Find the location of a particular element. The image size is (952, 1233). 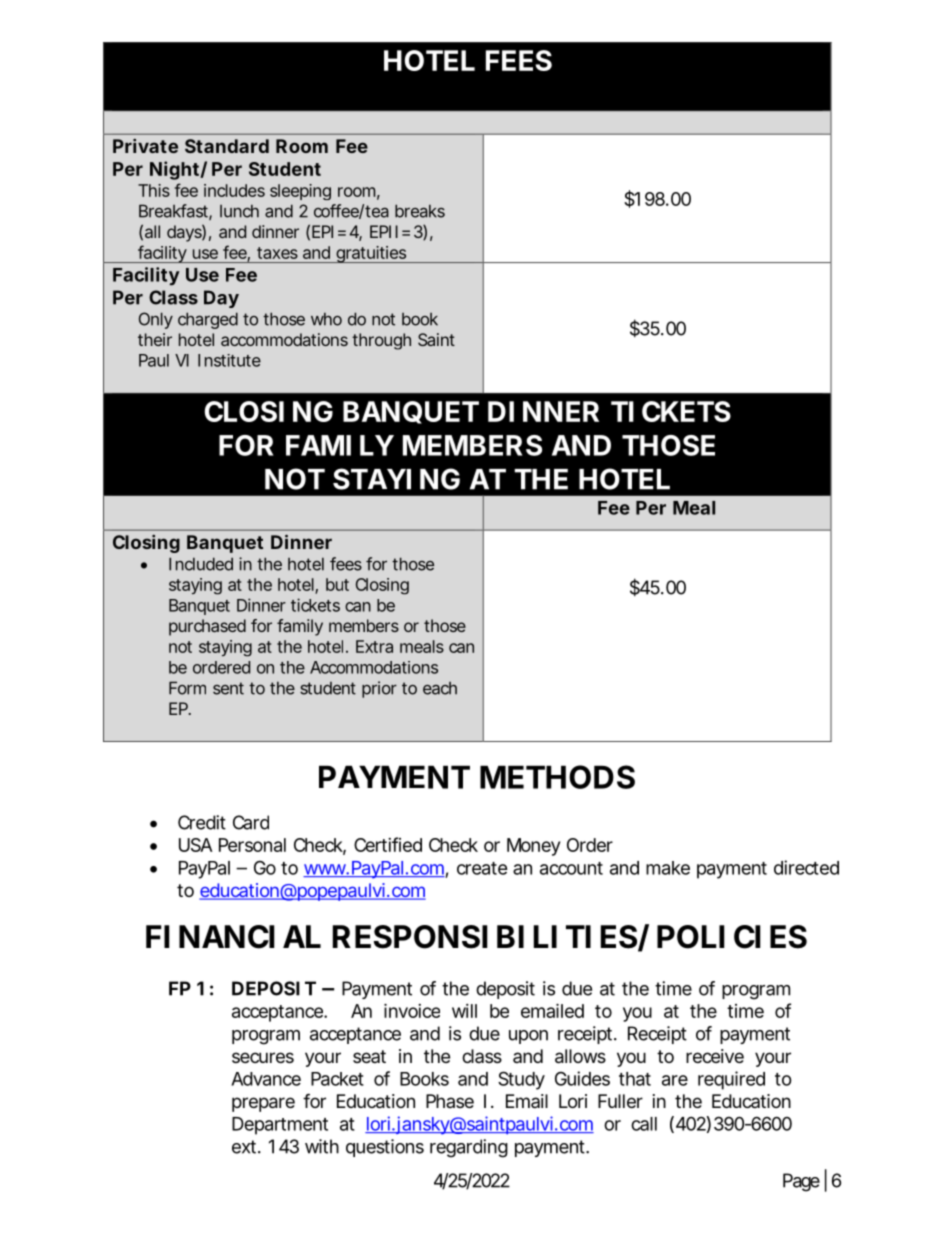

breaks is located at coordinates (420, 211).
